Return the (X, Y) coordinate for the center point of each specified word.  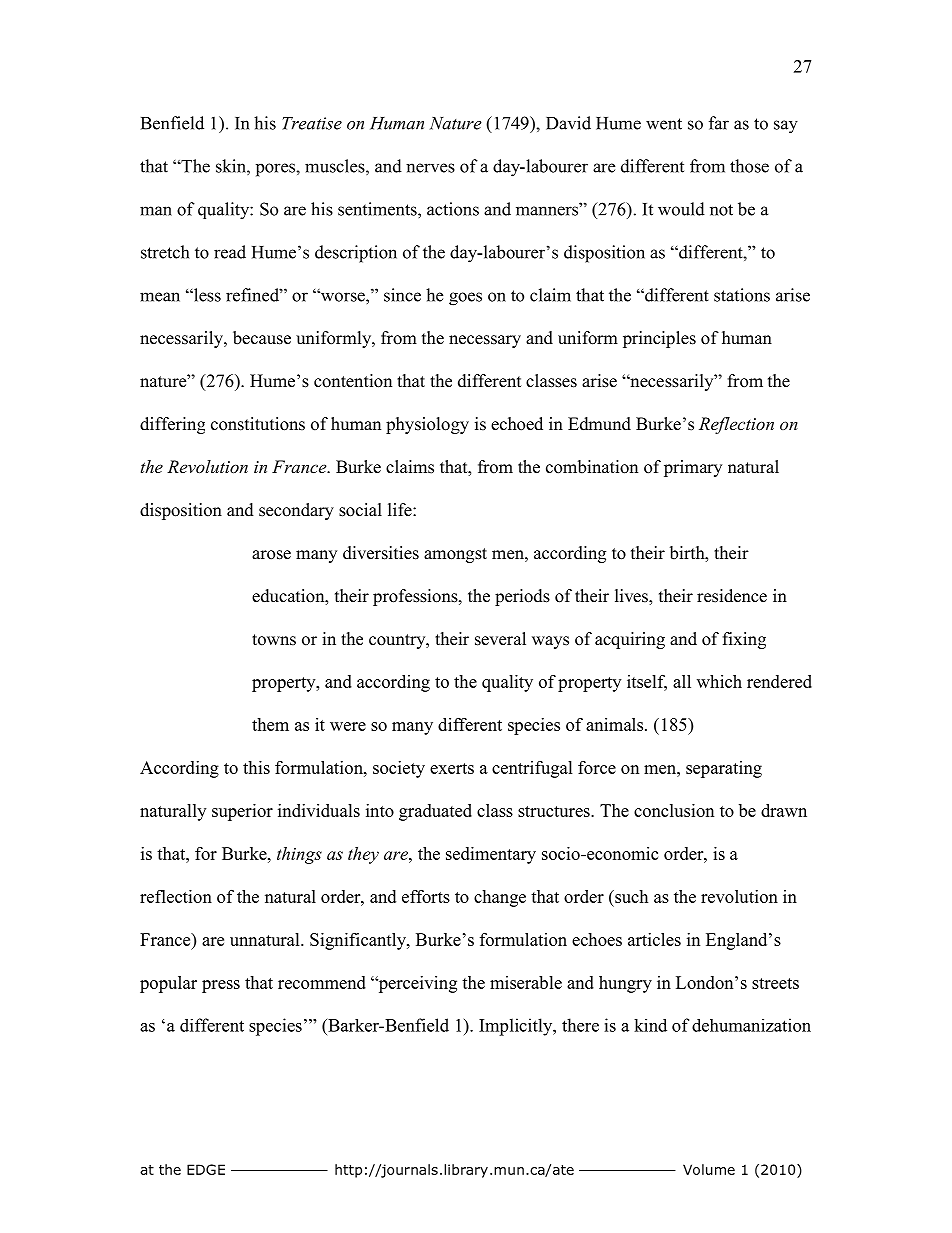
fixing (744, 640)
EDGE (206, 1169)
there (580, 1025)
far (719, 123)
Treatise (312, 123)
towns (274, 640)
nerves (430, 168)
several (500, 639)
